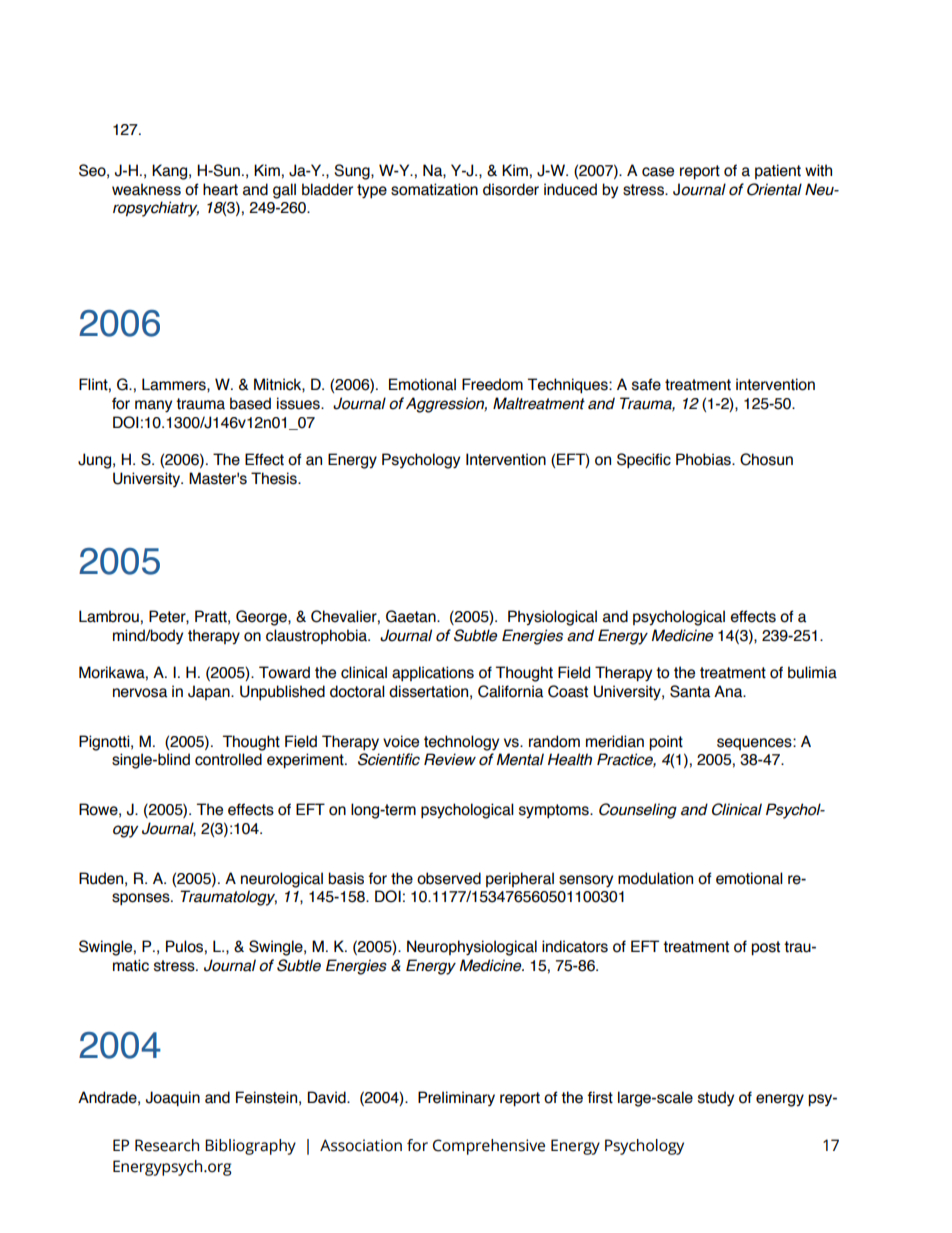 Image resolution: width=952 pixels, height=1233 pixels. What do you see at coordinates (511, 189) in the page?
I see `disorder` at bounding box center [511, 189].
